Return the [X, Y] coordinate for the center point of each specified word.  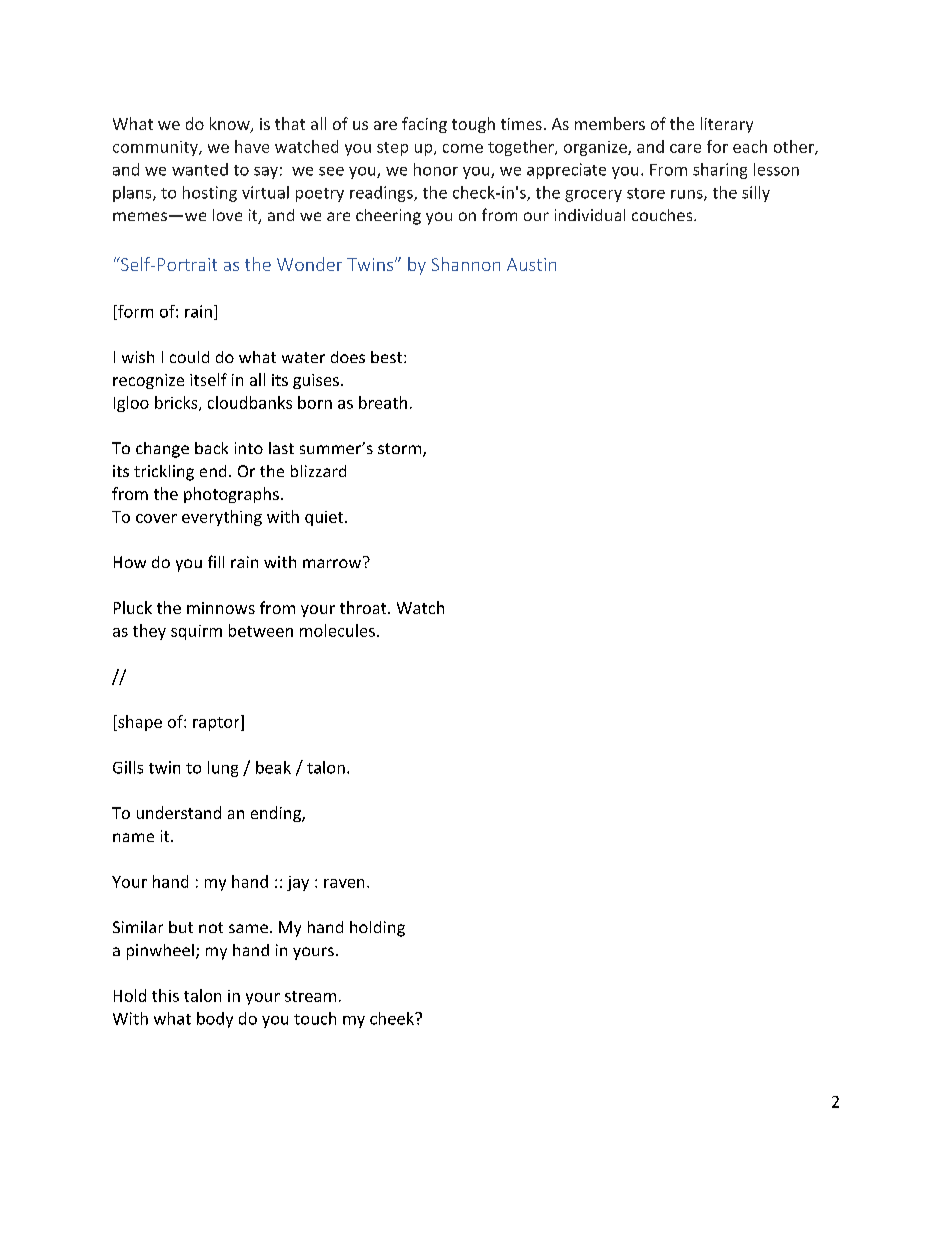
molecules [337, 630]
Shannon [466, 264]
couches [663, 215]
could [189, 357]
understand [179, 812]
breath [383, 402]
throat [364, 607]
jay [298, 883]
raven [344, 883]
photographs [231, 495]
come [463, 148]
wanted [200, 169]
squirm [196, 632]
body [215, 1020]
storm [401, 450]
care [685, 148]
